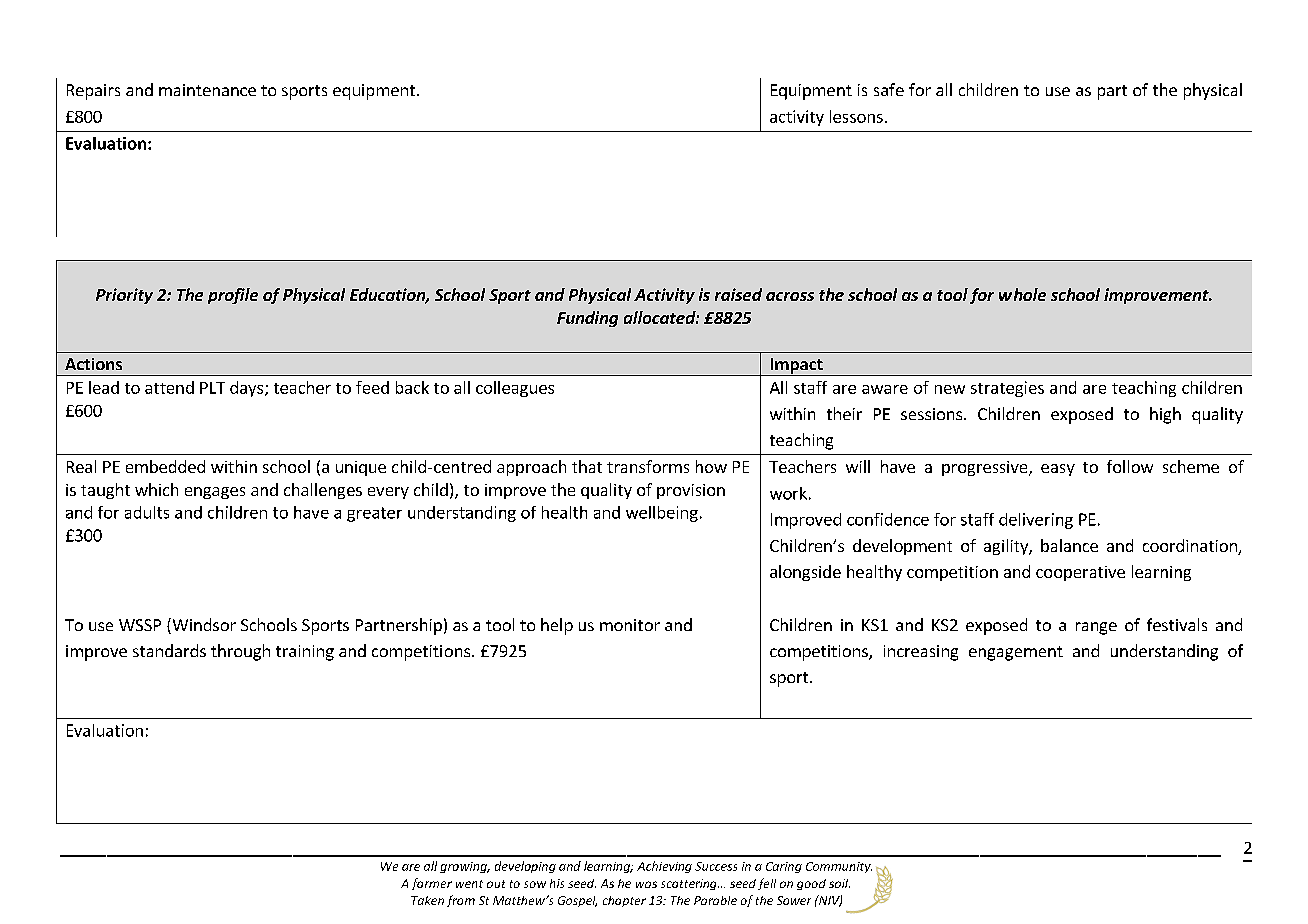 The width and height of the screenshot is (1308, 924). What do you see at coordinates (207, 90) in the screenshot?
I see `maintenance` at bounding box center [207, 90].
